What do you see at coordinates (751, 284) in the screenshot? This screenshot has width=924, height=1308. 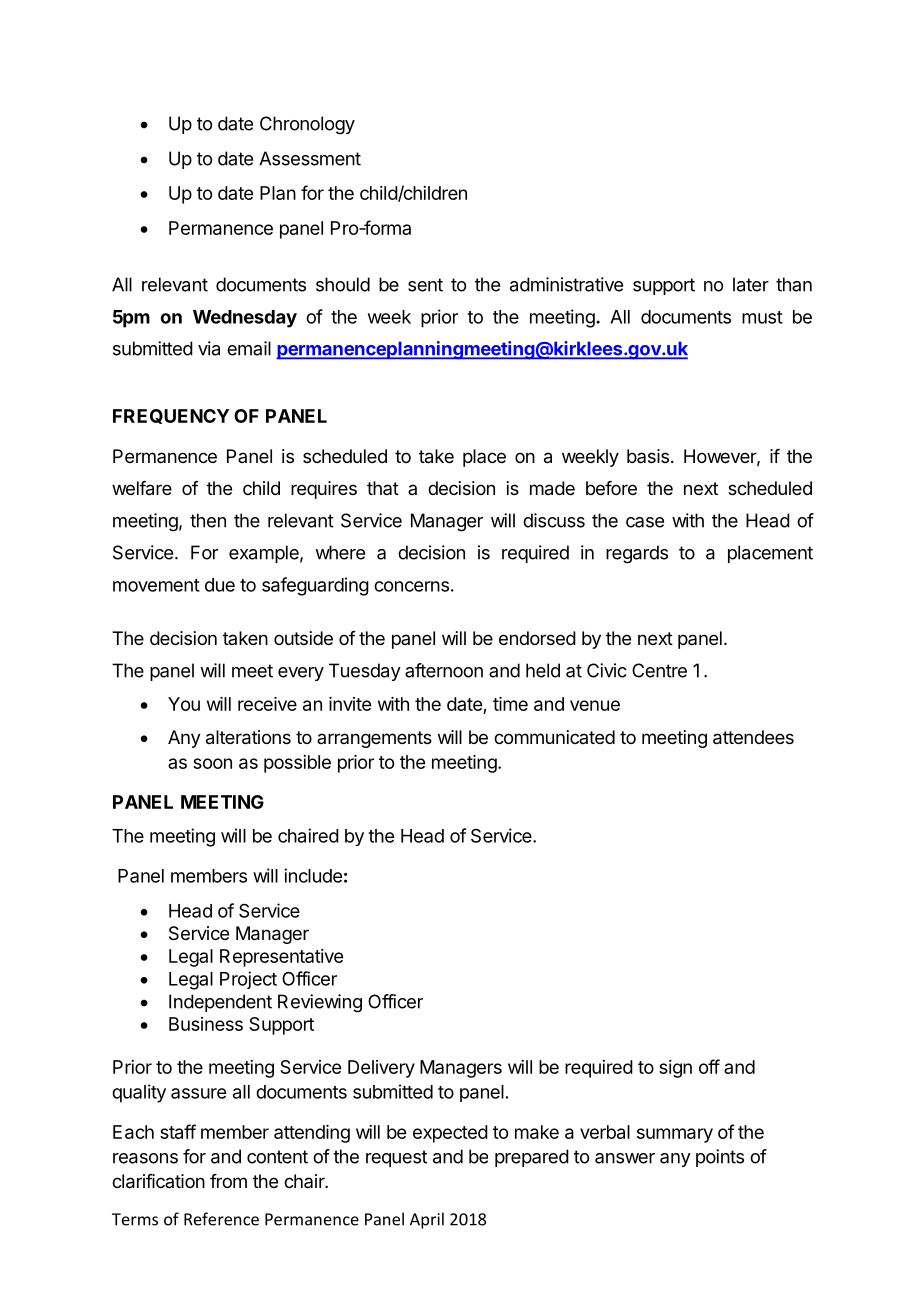 I see `later` at bounding box center [751, 284].
